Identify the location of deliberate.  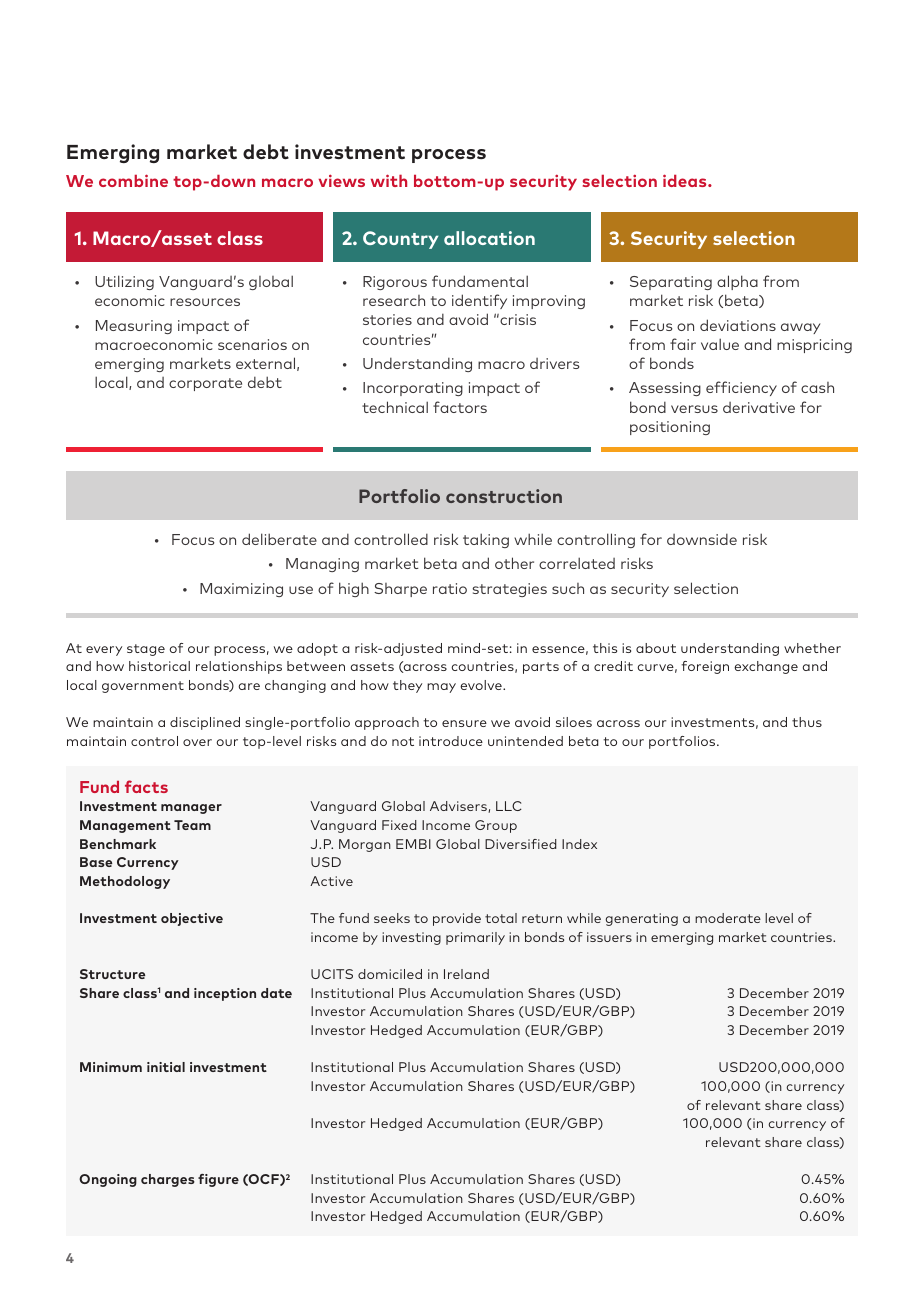
(279, 539).
